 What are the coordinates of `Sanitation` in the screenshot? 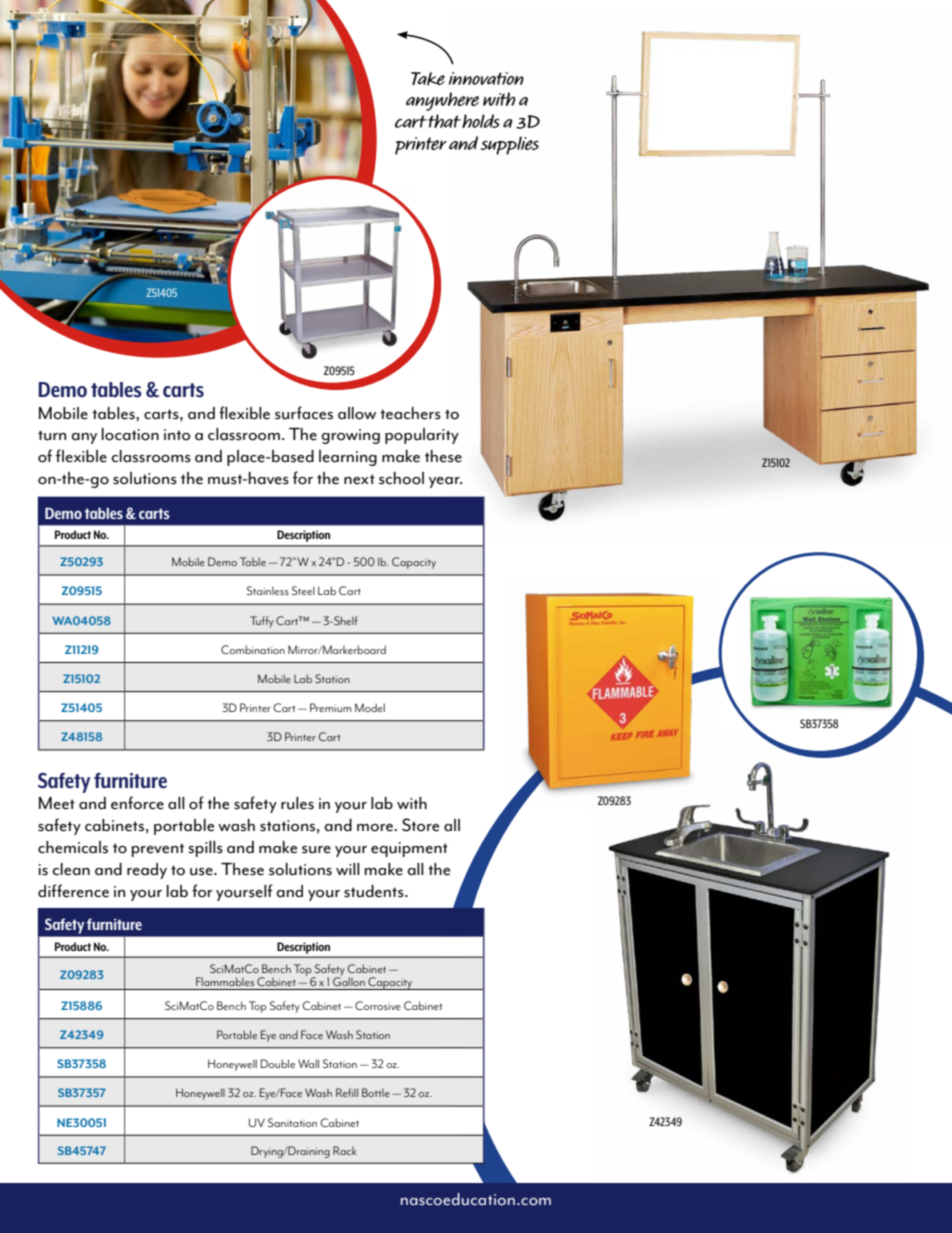 It's located at (292, 1122).
